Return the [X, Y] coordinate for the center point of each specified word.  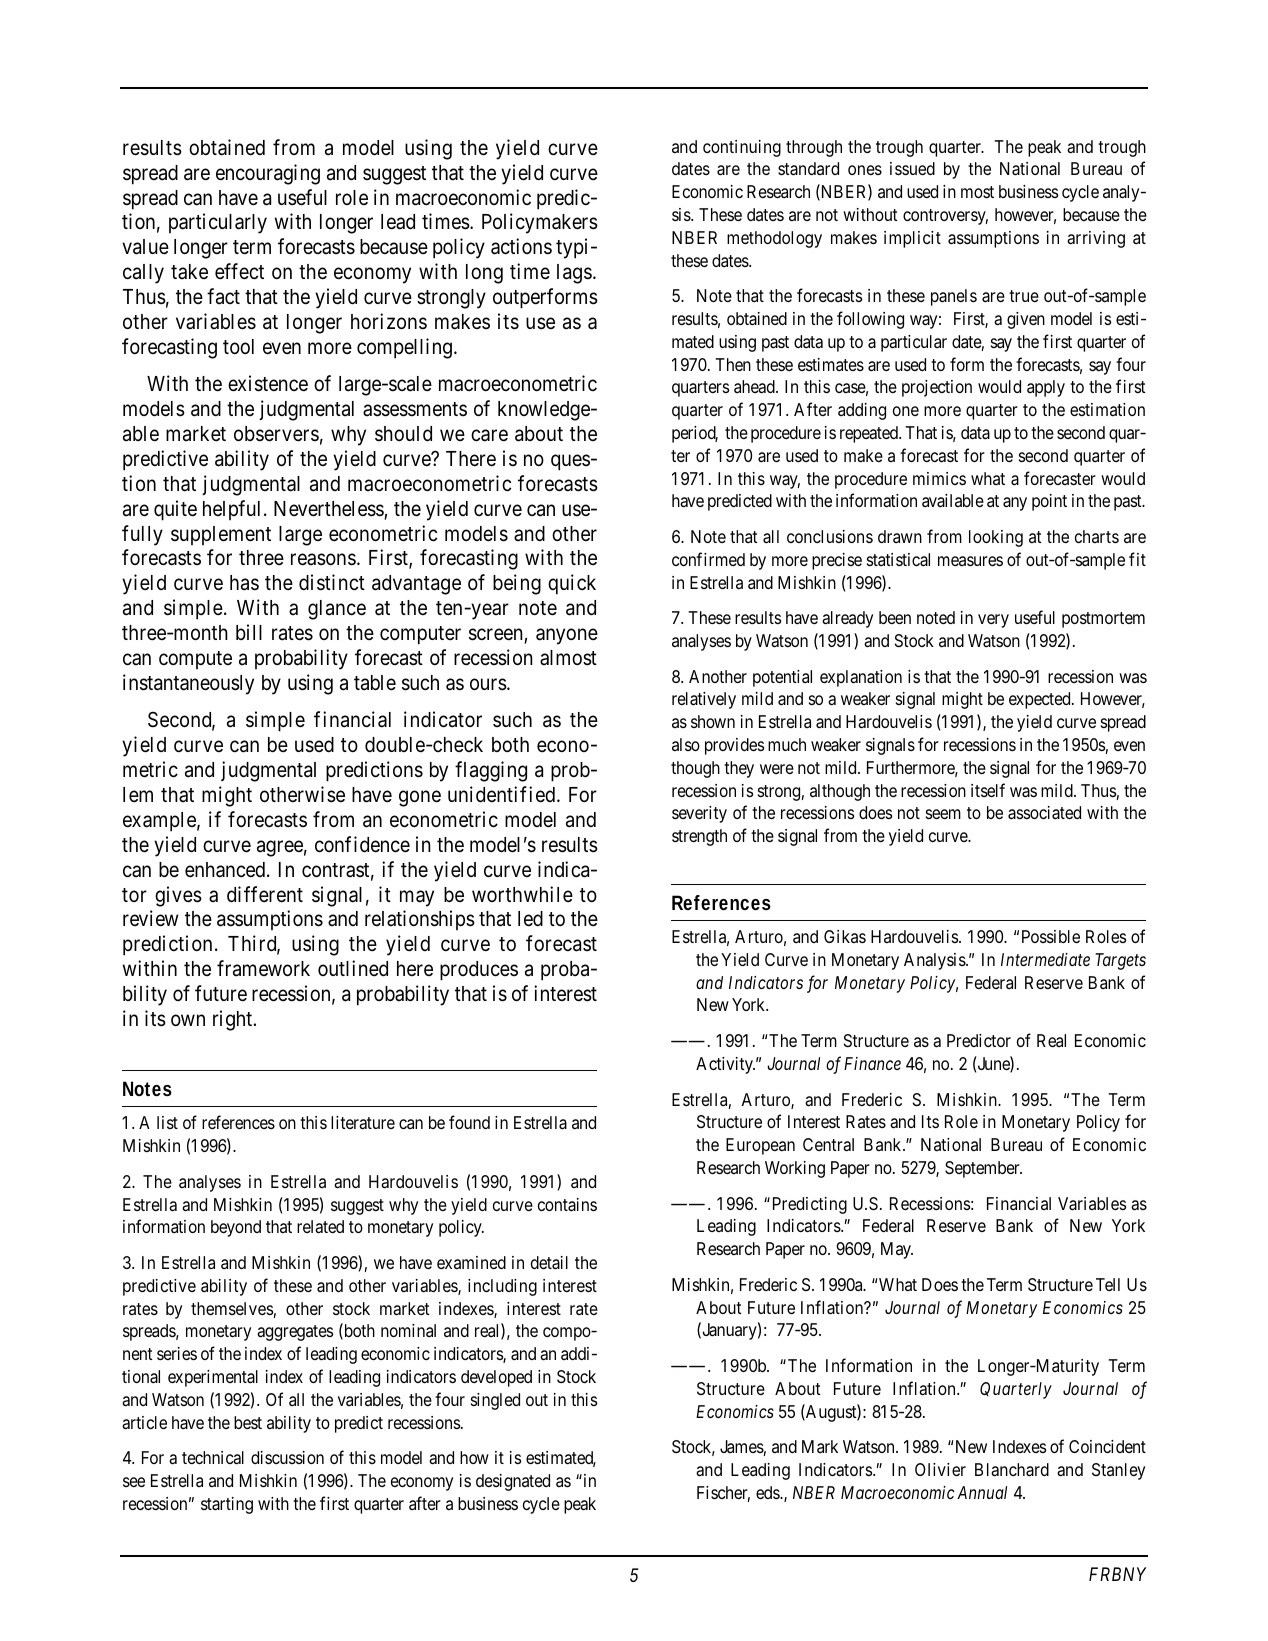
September [983, 1169]
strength [699, 837]
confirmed [708, 559]
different [265, 894]
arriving [1096, 239]
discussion [287, 1457]
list [167, 1122]
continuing [742, 148]
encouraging [268, 174]
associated [1044, 813]
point [1049, 502]
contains [567, 1205]
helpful [231, 510]
